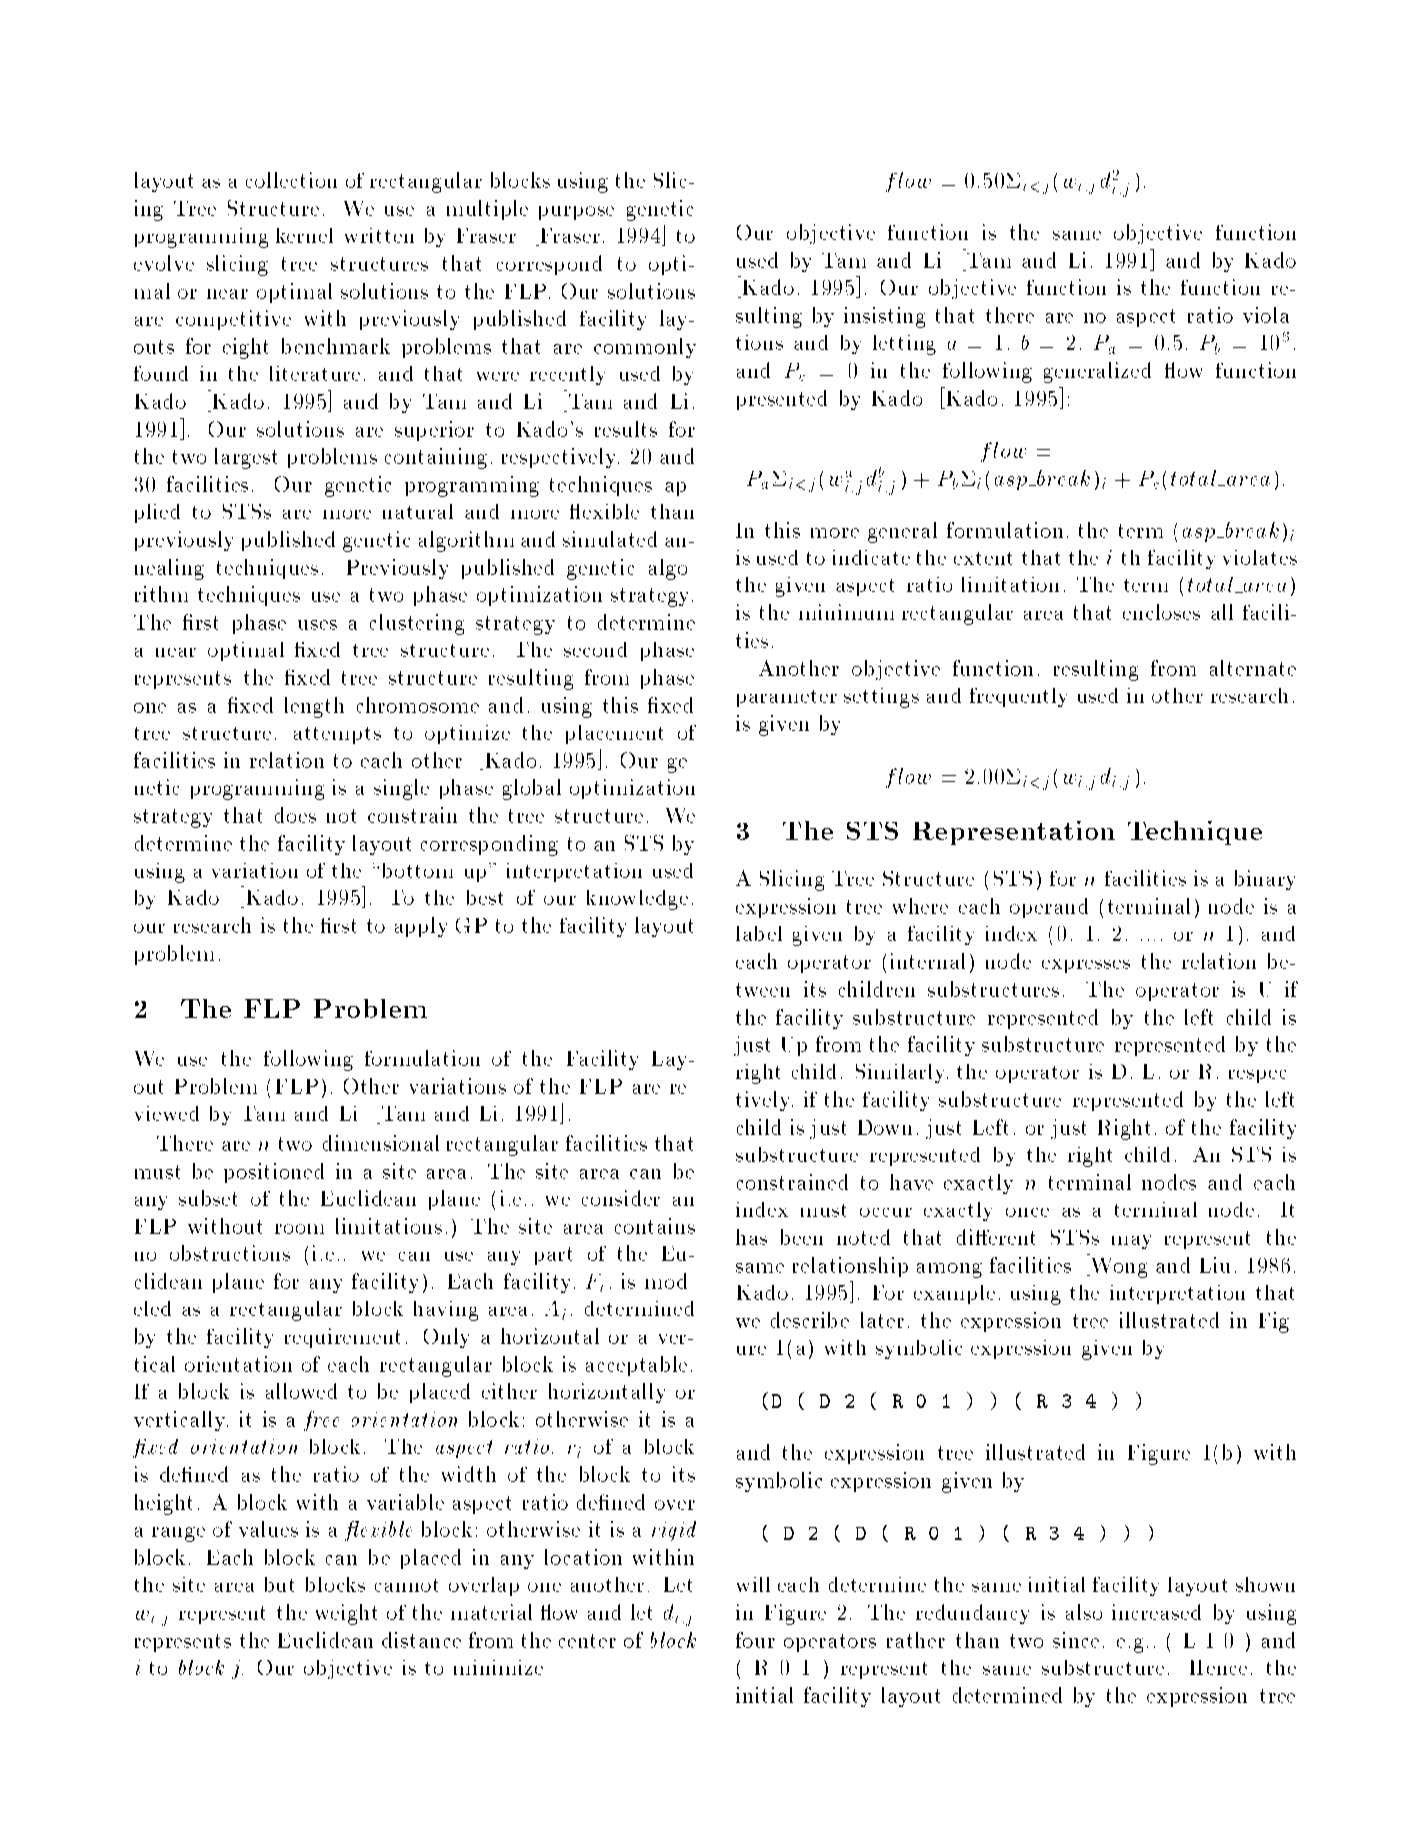  What do you see at coordinates (1156, 1612) in the screenshot?
I see `increased` at bounding box center [1156, 1612].
